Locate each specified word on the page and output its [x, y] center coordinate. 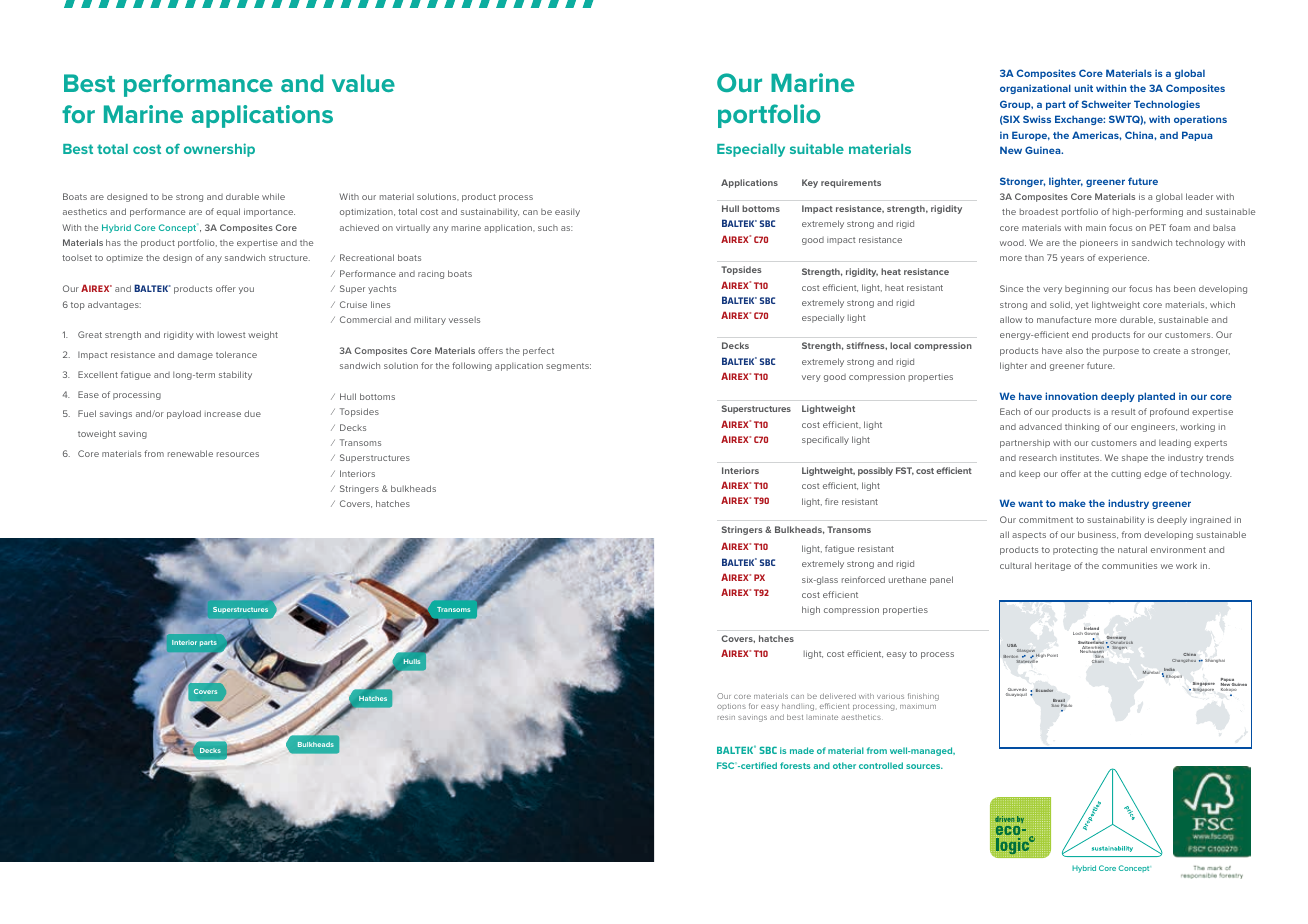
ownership [219, 150]
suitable [817, 148]
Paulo [1066, 705]
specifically [825, 440]
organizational [1035, 89]
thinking [1082, 427]
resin [726, 718]
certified [758, 765]
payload [184, 414]
